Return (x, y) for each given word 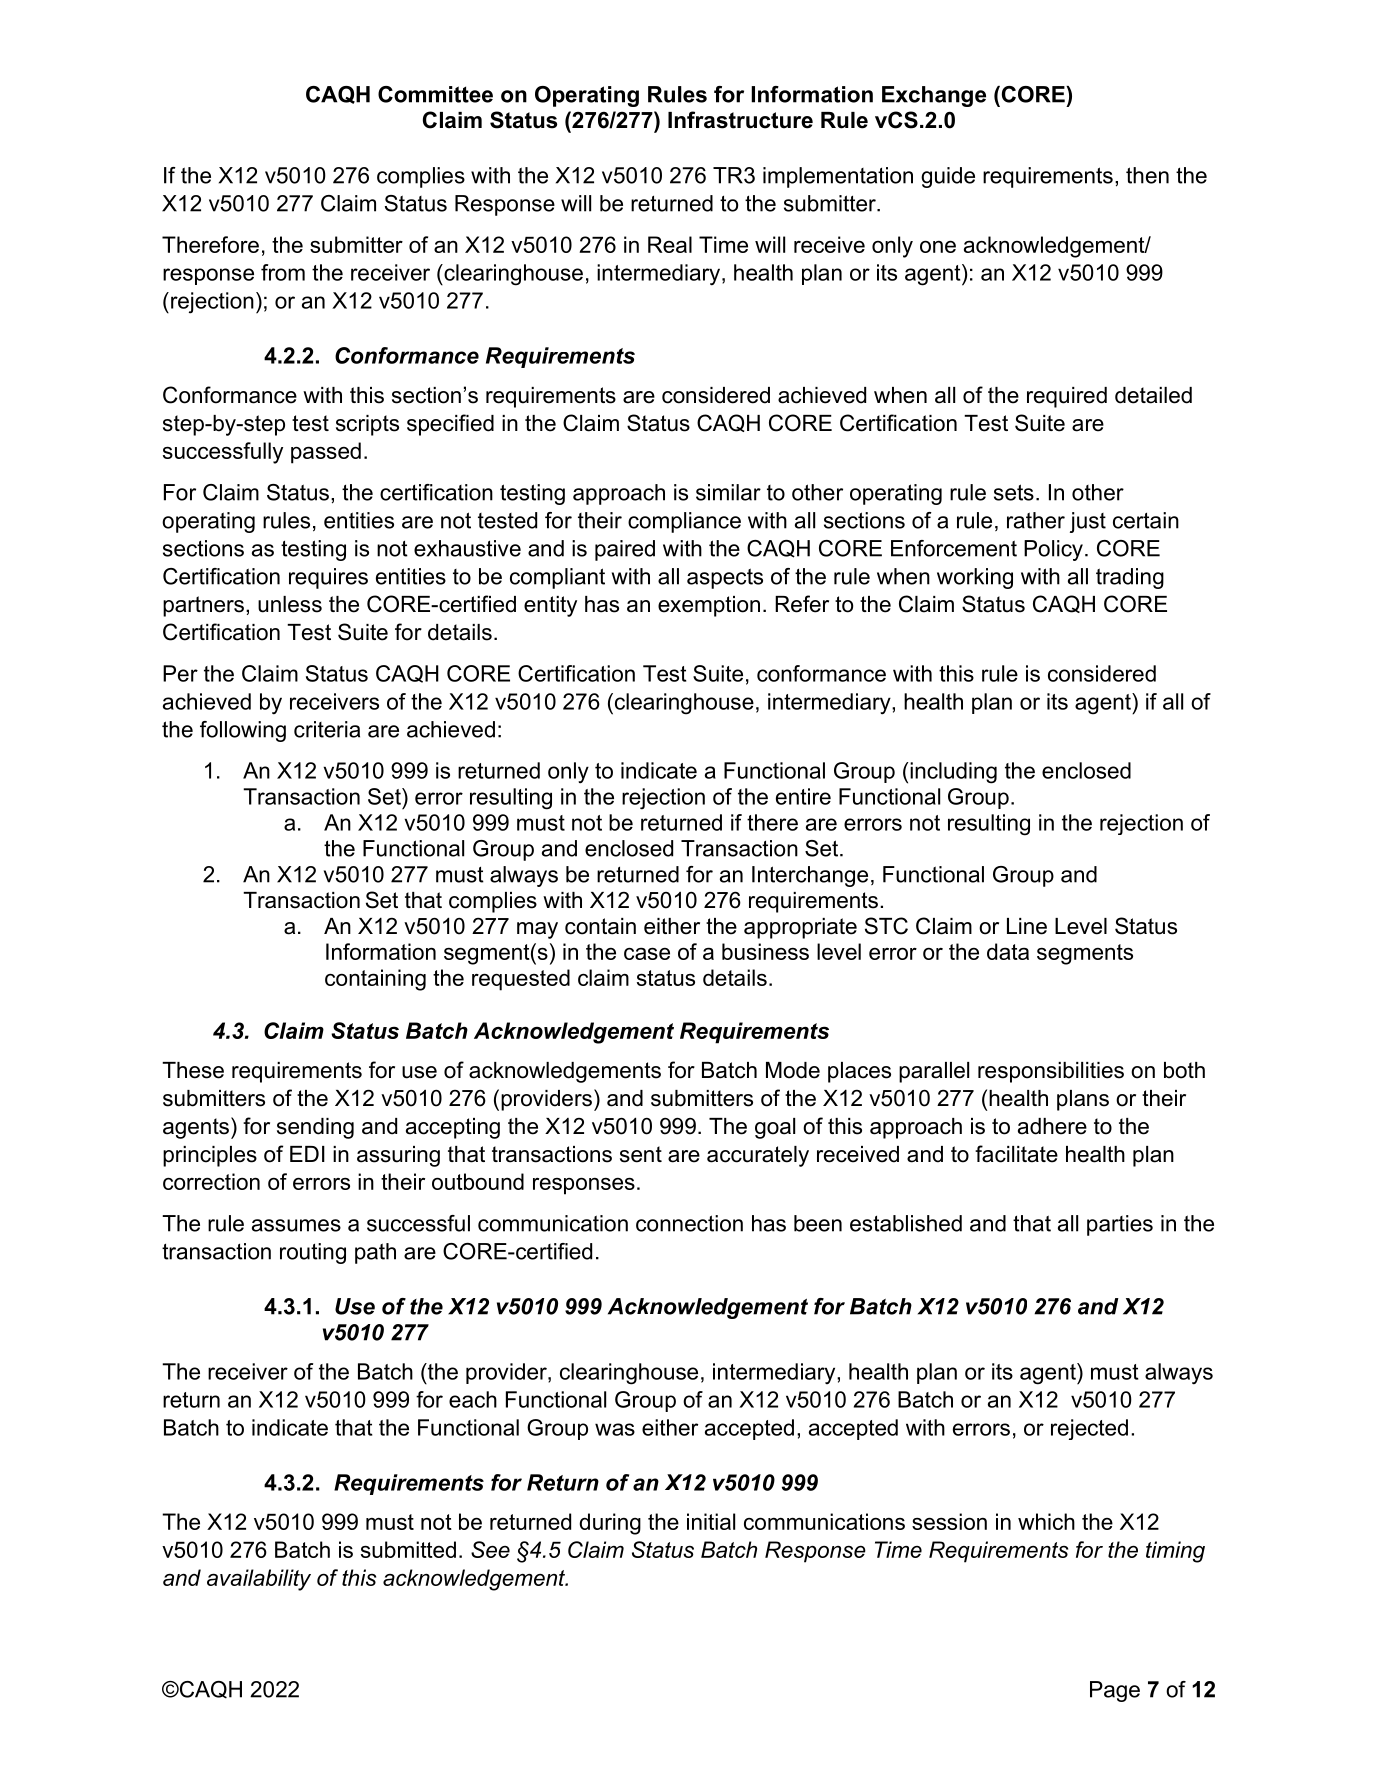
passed (326, 453)
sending (315, 1128)
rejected (1089, 1429)
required (1067, 397)
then (1147, 175)
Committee (435, 94)
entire (803, 796)
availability (259, 1580)
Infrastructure (740, 120)
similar (728, 492)
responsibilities (1051, 1072)
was (615, 1429)
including (953, 773)
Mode (793, 1070)
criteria (327, 729)
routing (313, 1253)
